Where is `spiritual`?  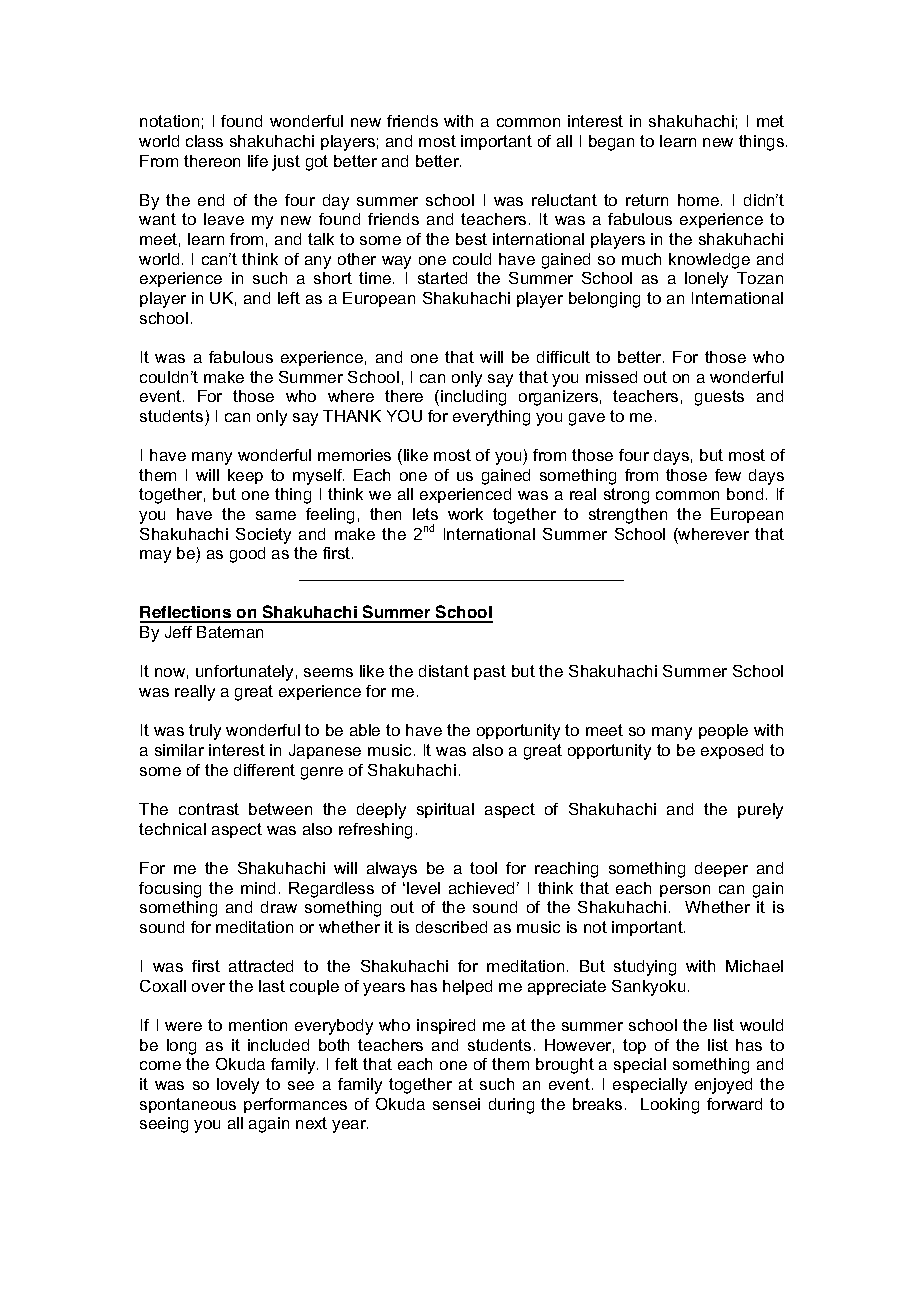
spiritual is located at coordinates (445, 810).
